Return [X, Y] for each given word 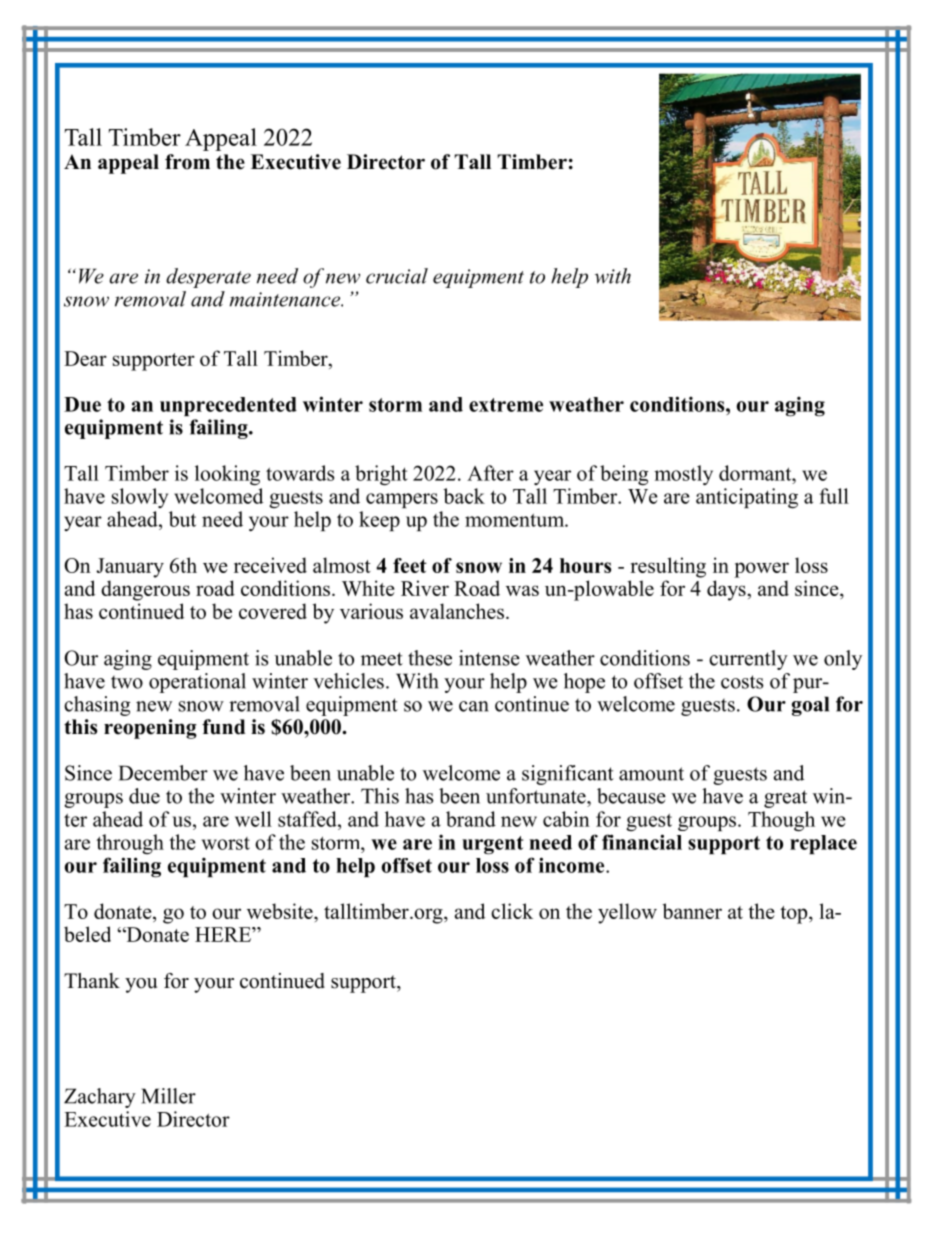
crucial [397, 276]
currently [748, 660]
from [187, 162]
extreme [506, 405]
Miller [168, 1096]
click [512, 911]
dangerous [145, 590]
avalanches [457, 611]
